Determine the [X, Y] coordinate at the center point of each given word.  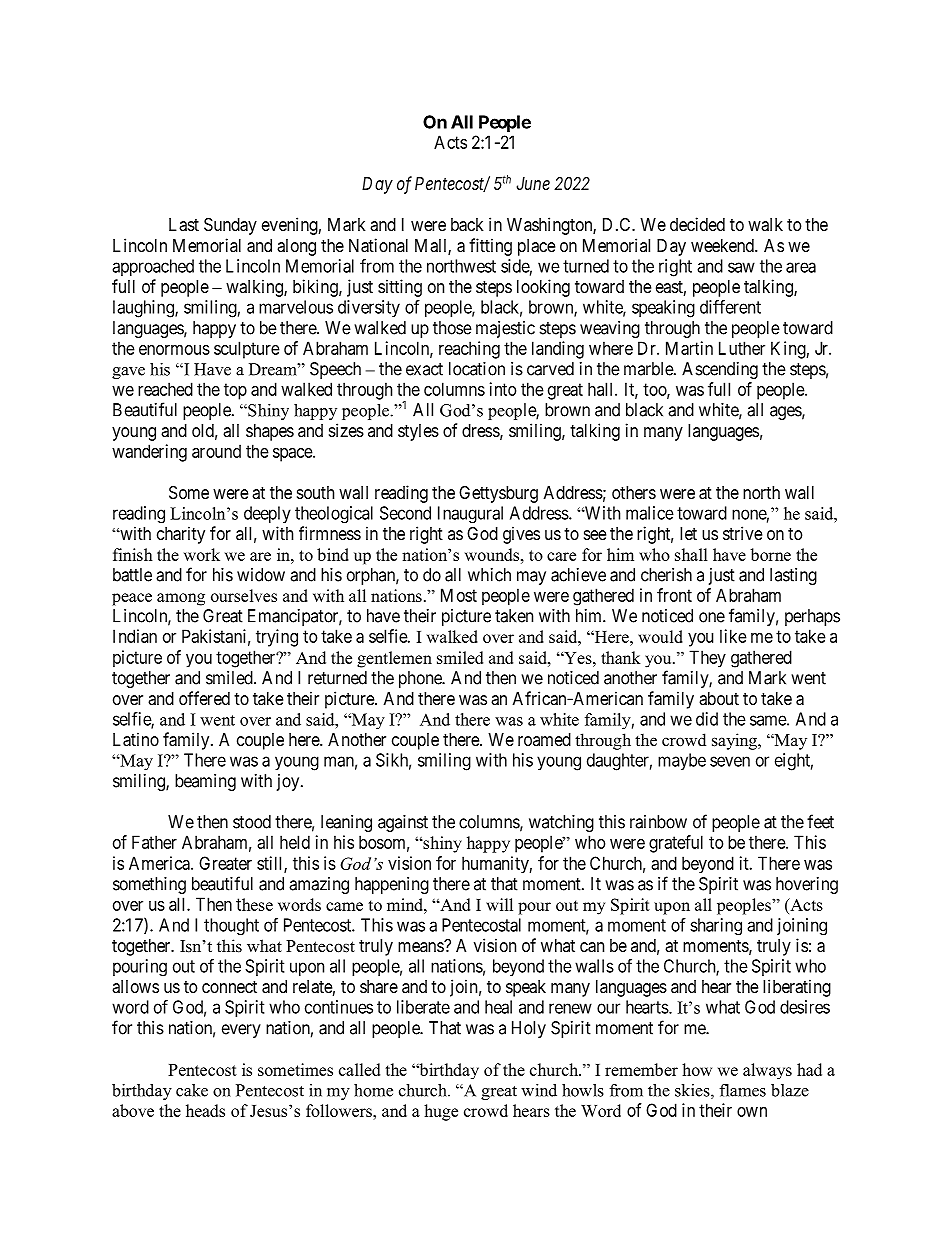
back [467, 225]
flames [742, 1090]
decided [697, 224]
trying [277, 638]
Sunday [230, 226]
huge [441, 1112]
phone [421, 679]
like [733, 636]
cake [192, 1090]
